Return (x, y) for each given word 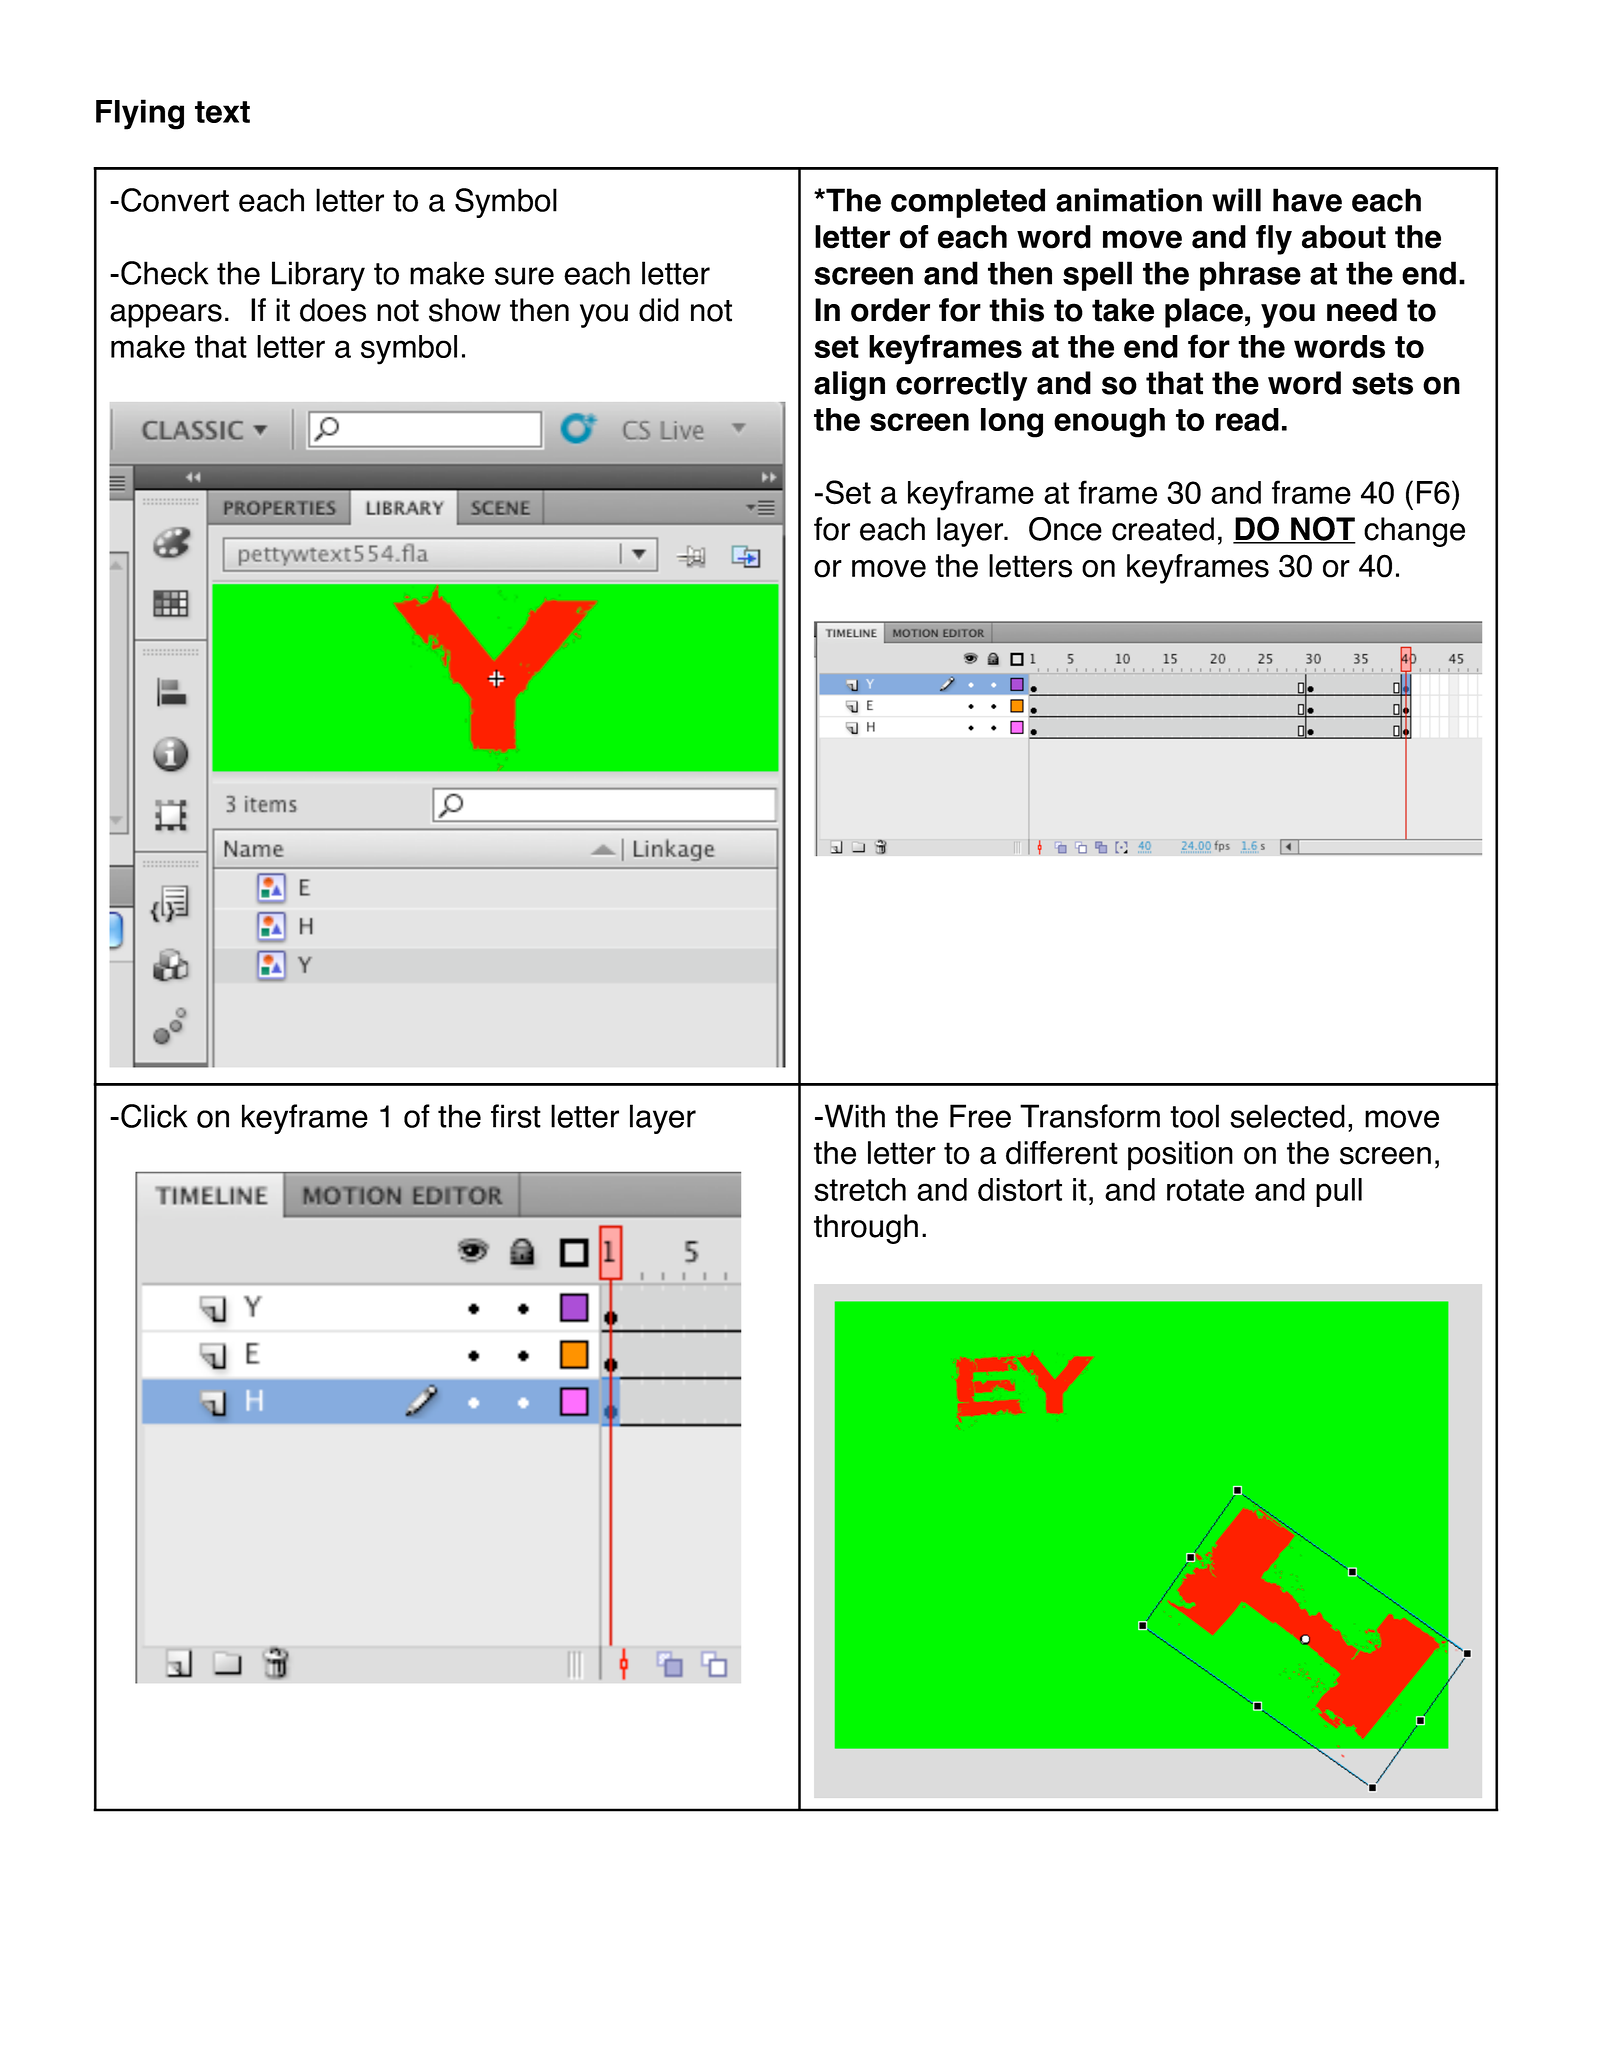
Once (1065, 529)
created (1163, 529)
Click (154, 1116)
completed (968, 203)
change (1414, 532)
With (853, 1116)
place (1204, 313)
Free (980, 1116)
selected (1287, 1116)
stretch (860, 1190)
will (1236, 200)
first (516, 1116)
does (333, 310)
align (849, 386)
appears (166, 316)
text (222, 112)
